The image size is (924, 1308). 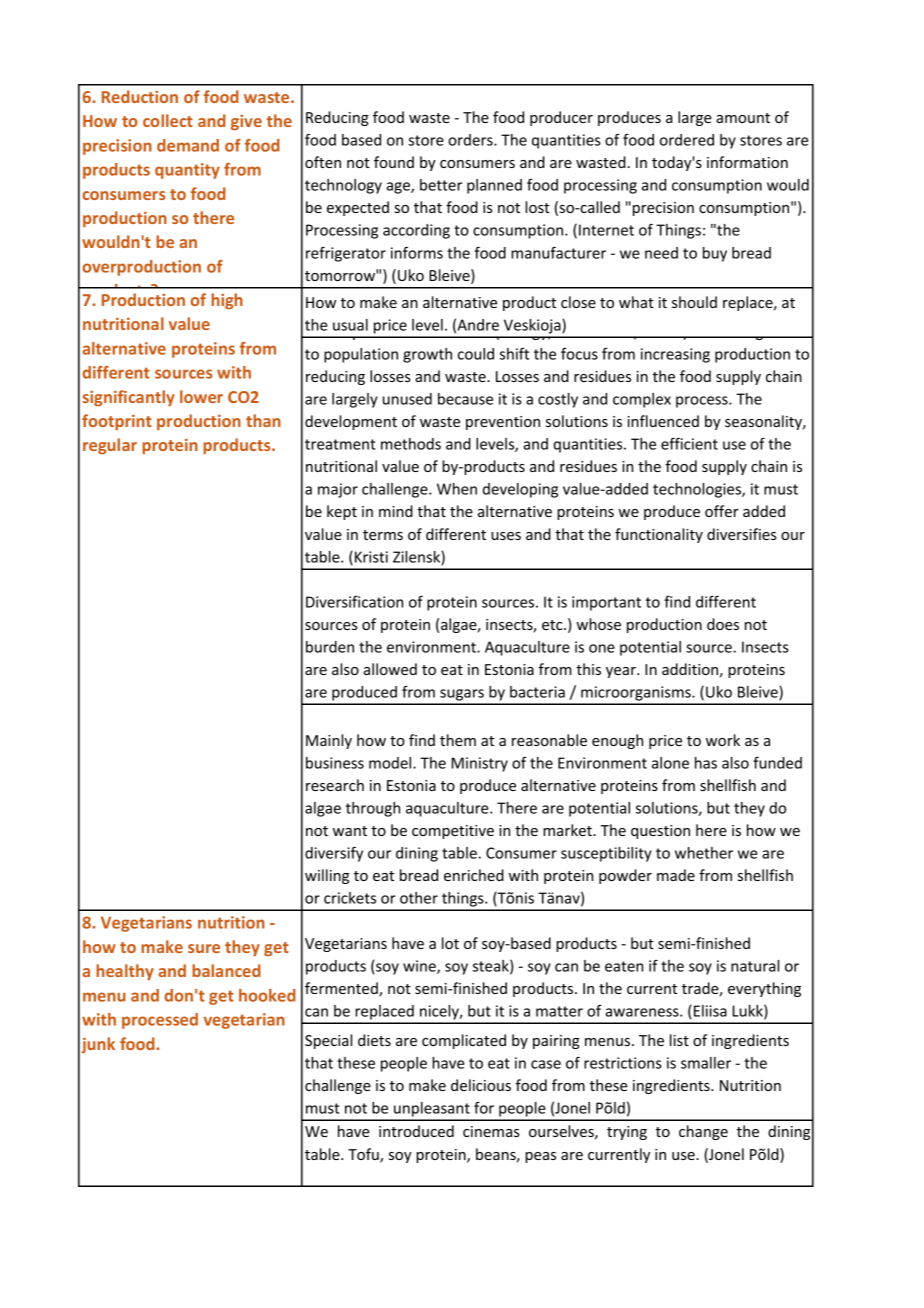 What do you see at coordinates (471, 140) in the page?
I see `orders` at bounding box center [471, 140].
